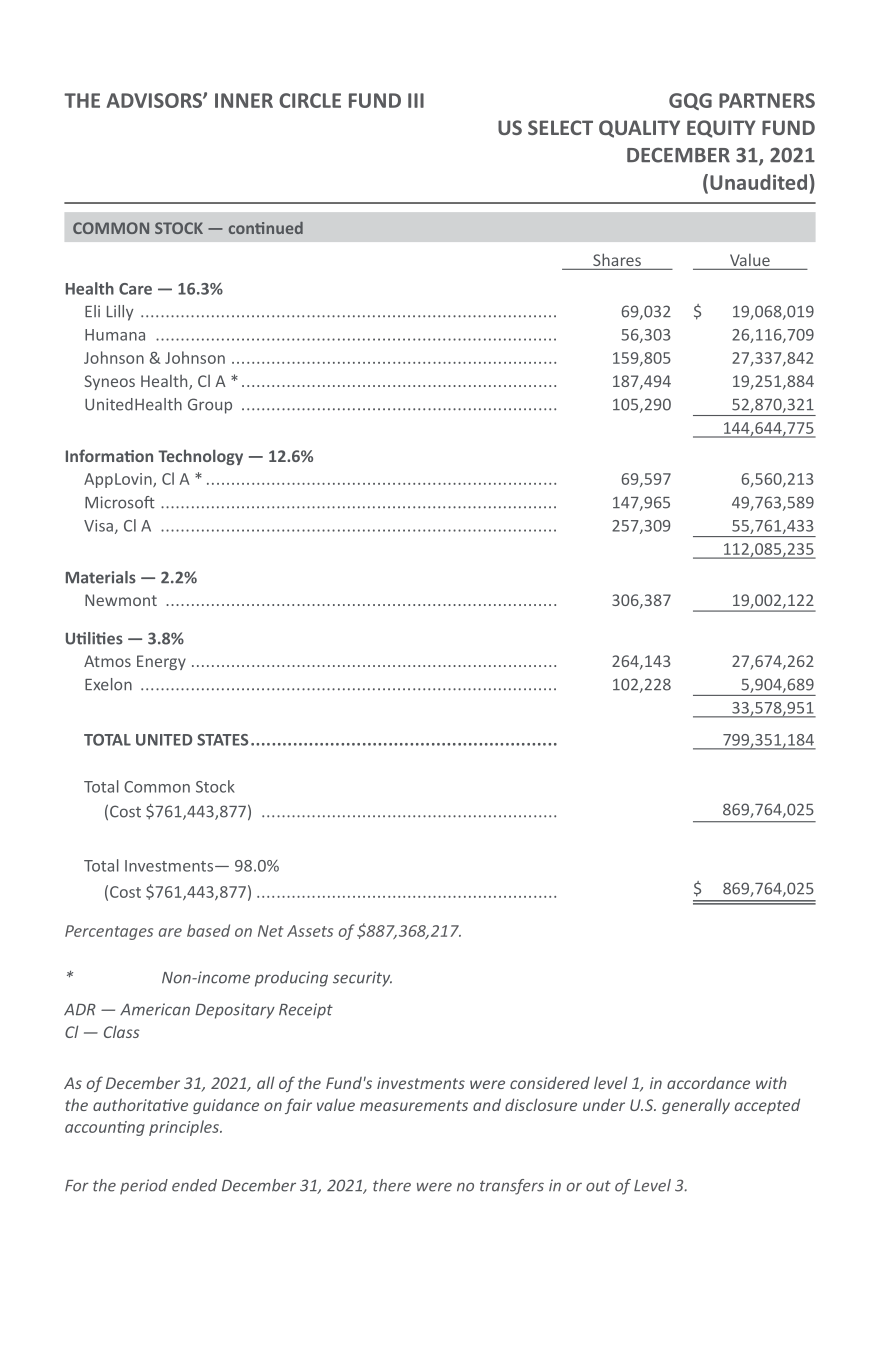  What do you see at coordinates (617, 259) in the screenshot?
I see `Shares` at bounding box center [617, 259].
